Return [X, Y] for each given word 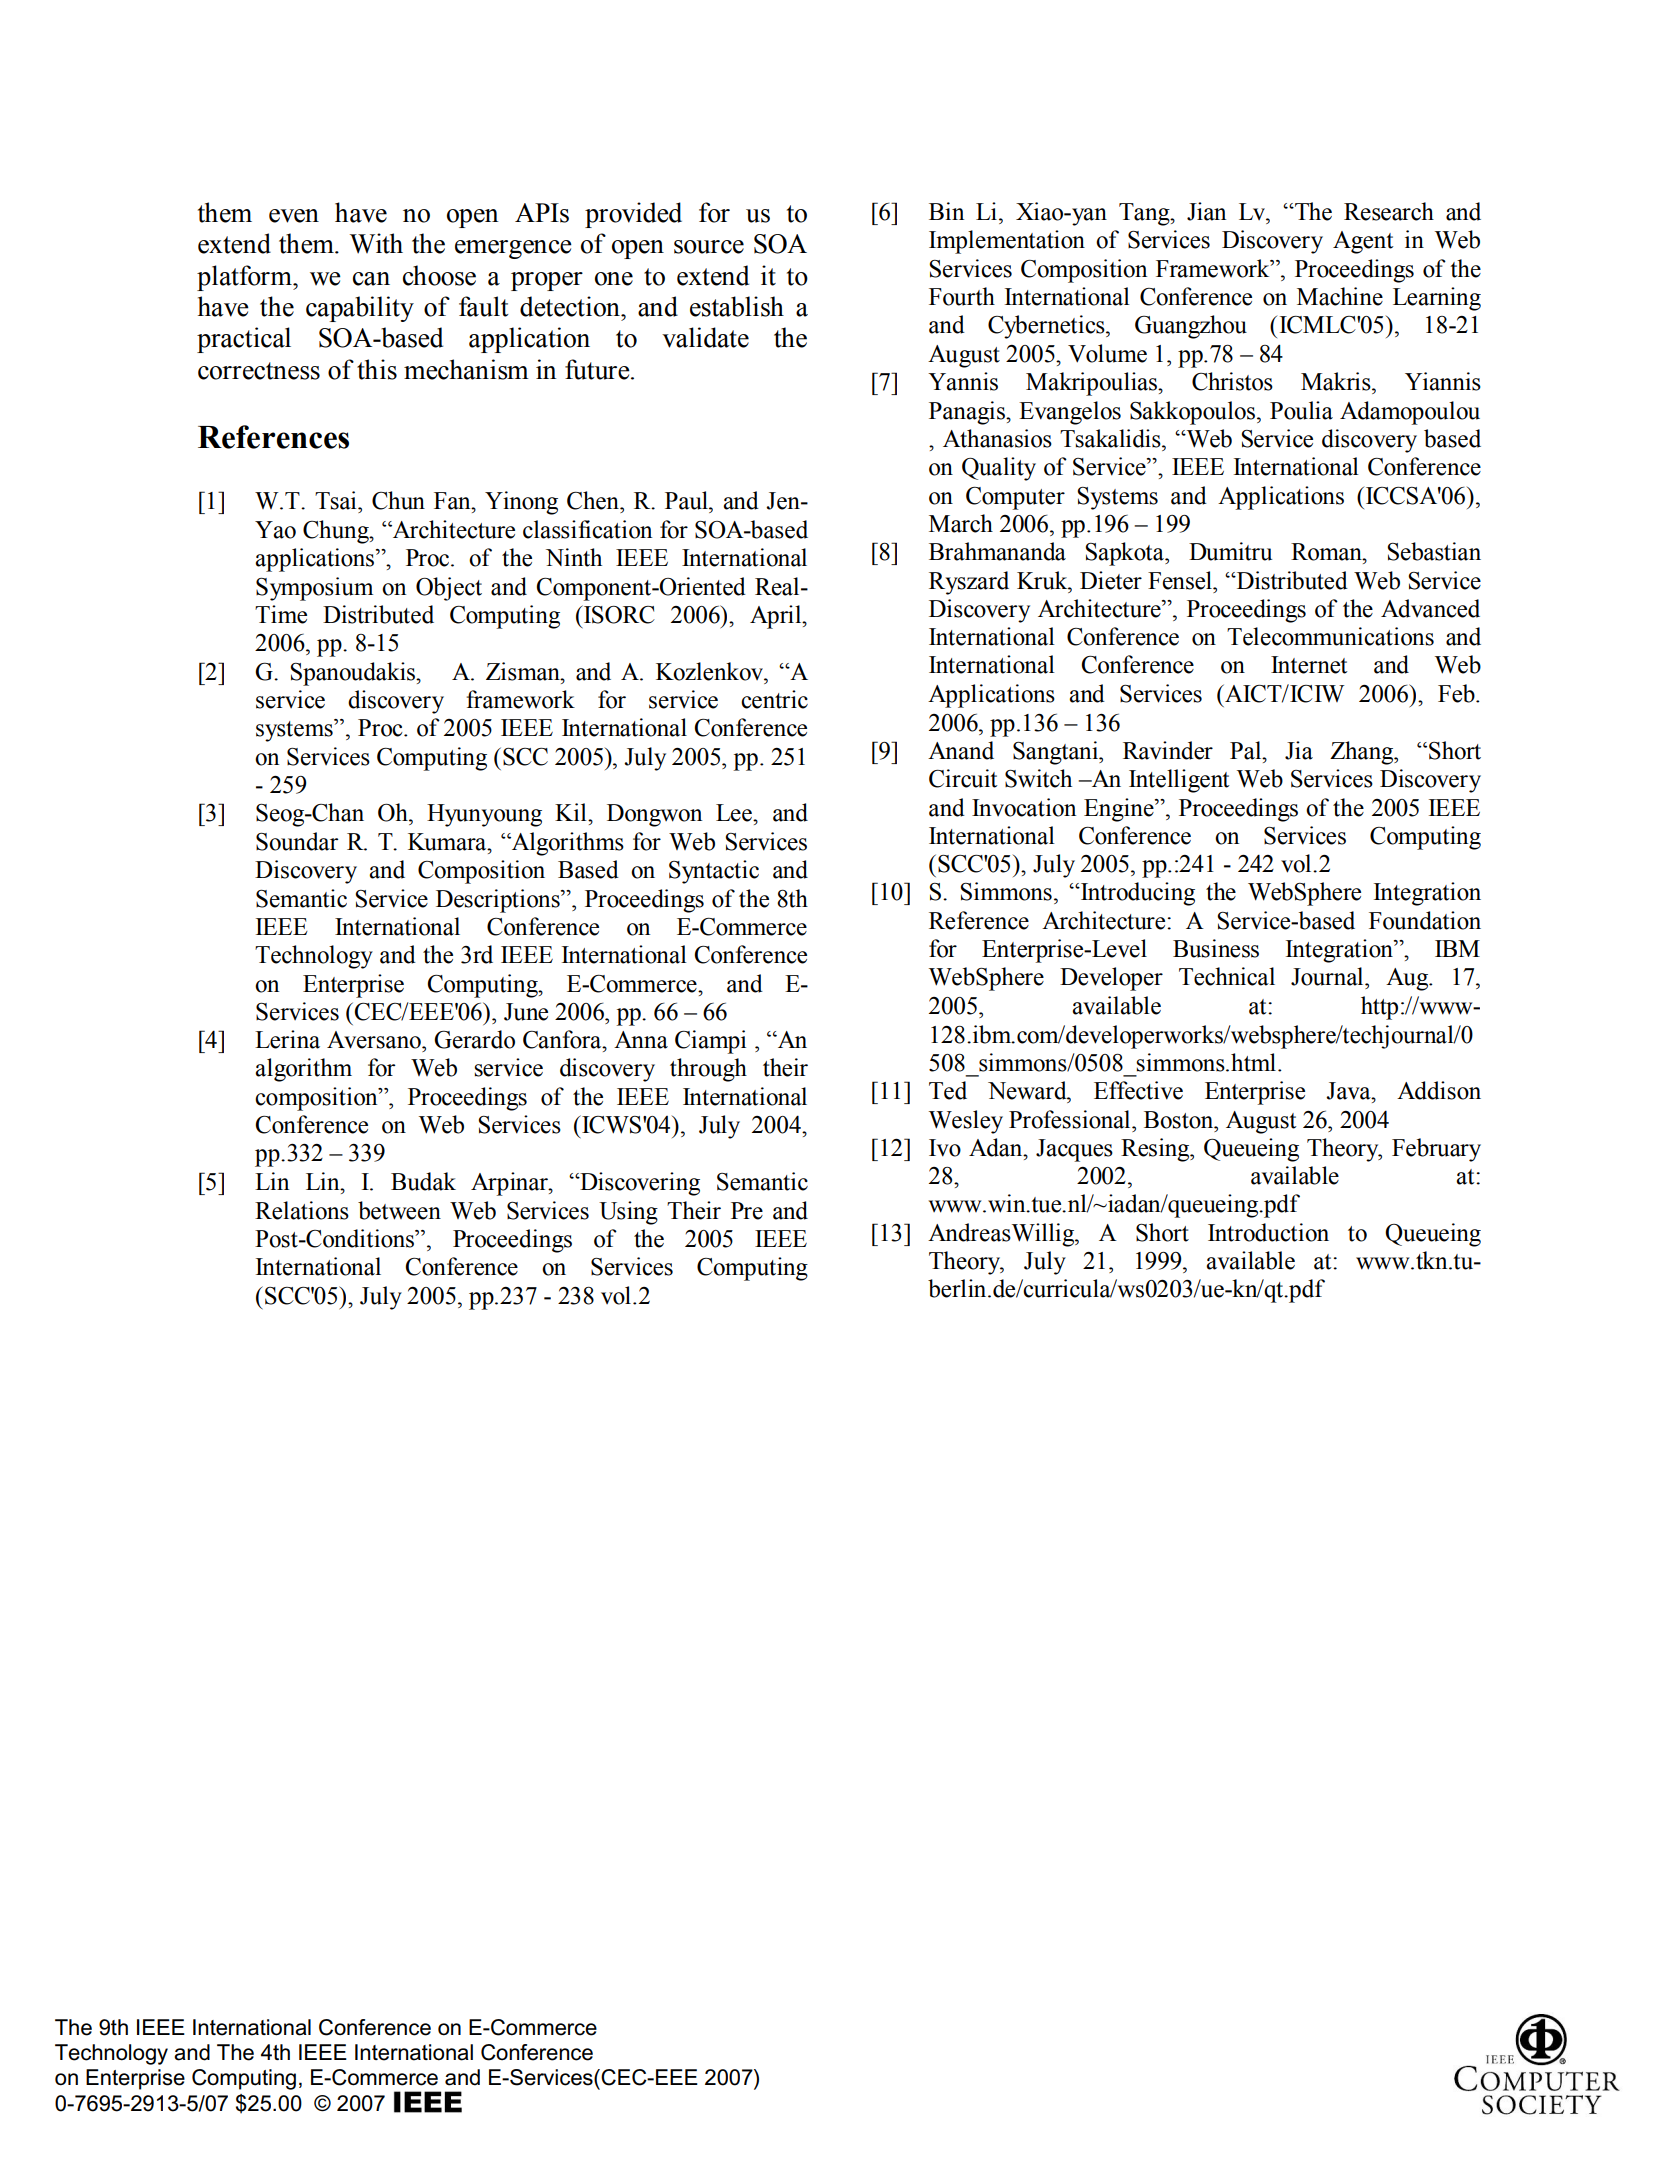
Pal [1247, 750]
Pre [747, 1211]
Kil [572, 812]
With [376, 243]
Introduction [1268, 1232]
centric [774, 699]
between [399, 1210]
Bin [946, 211]
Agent [1363, 242]
